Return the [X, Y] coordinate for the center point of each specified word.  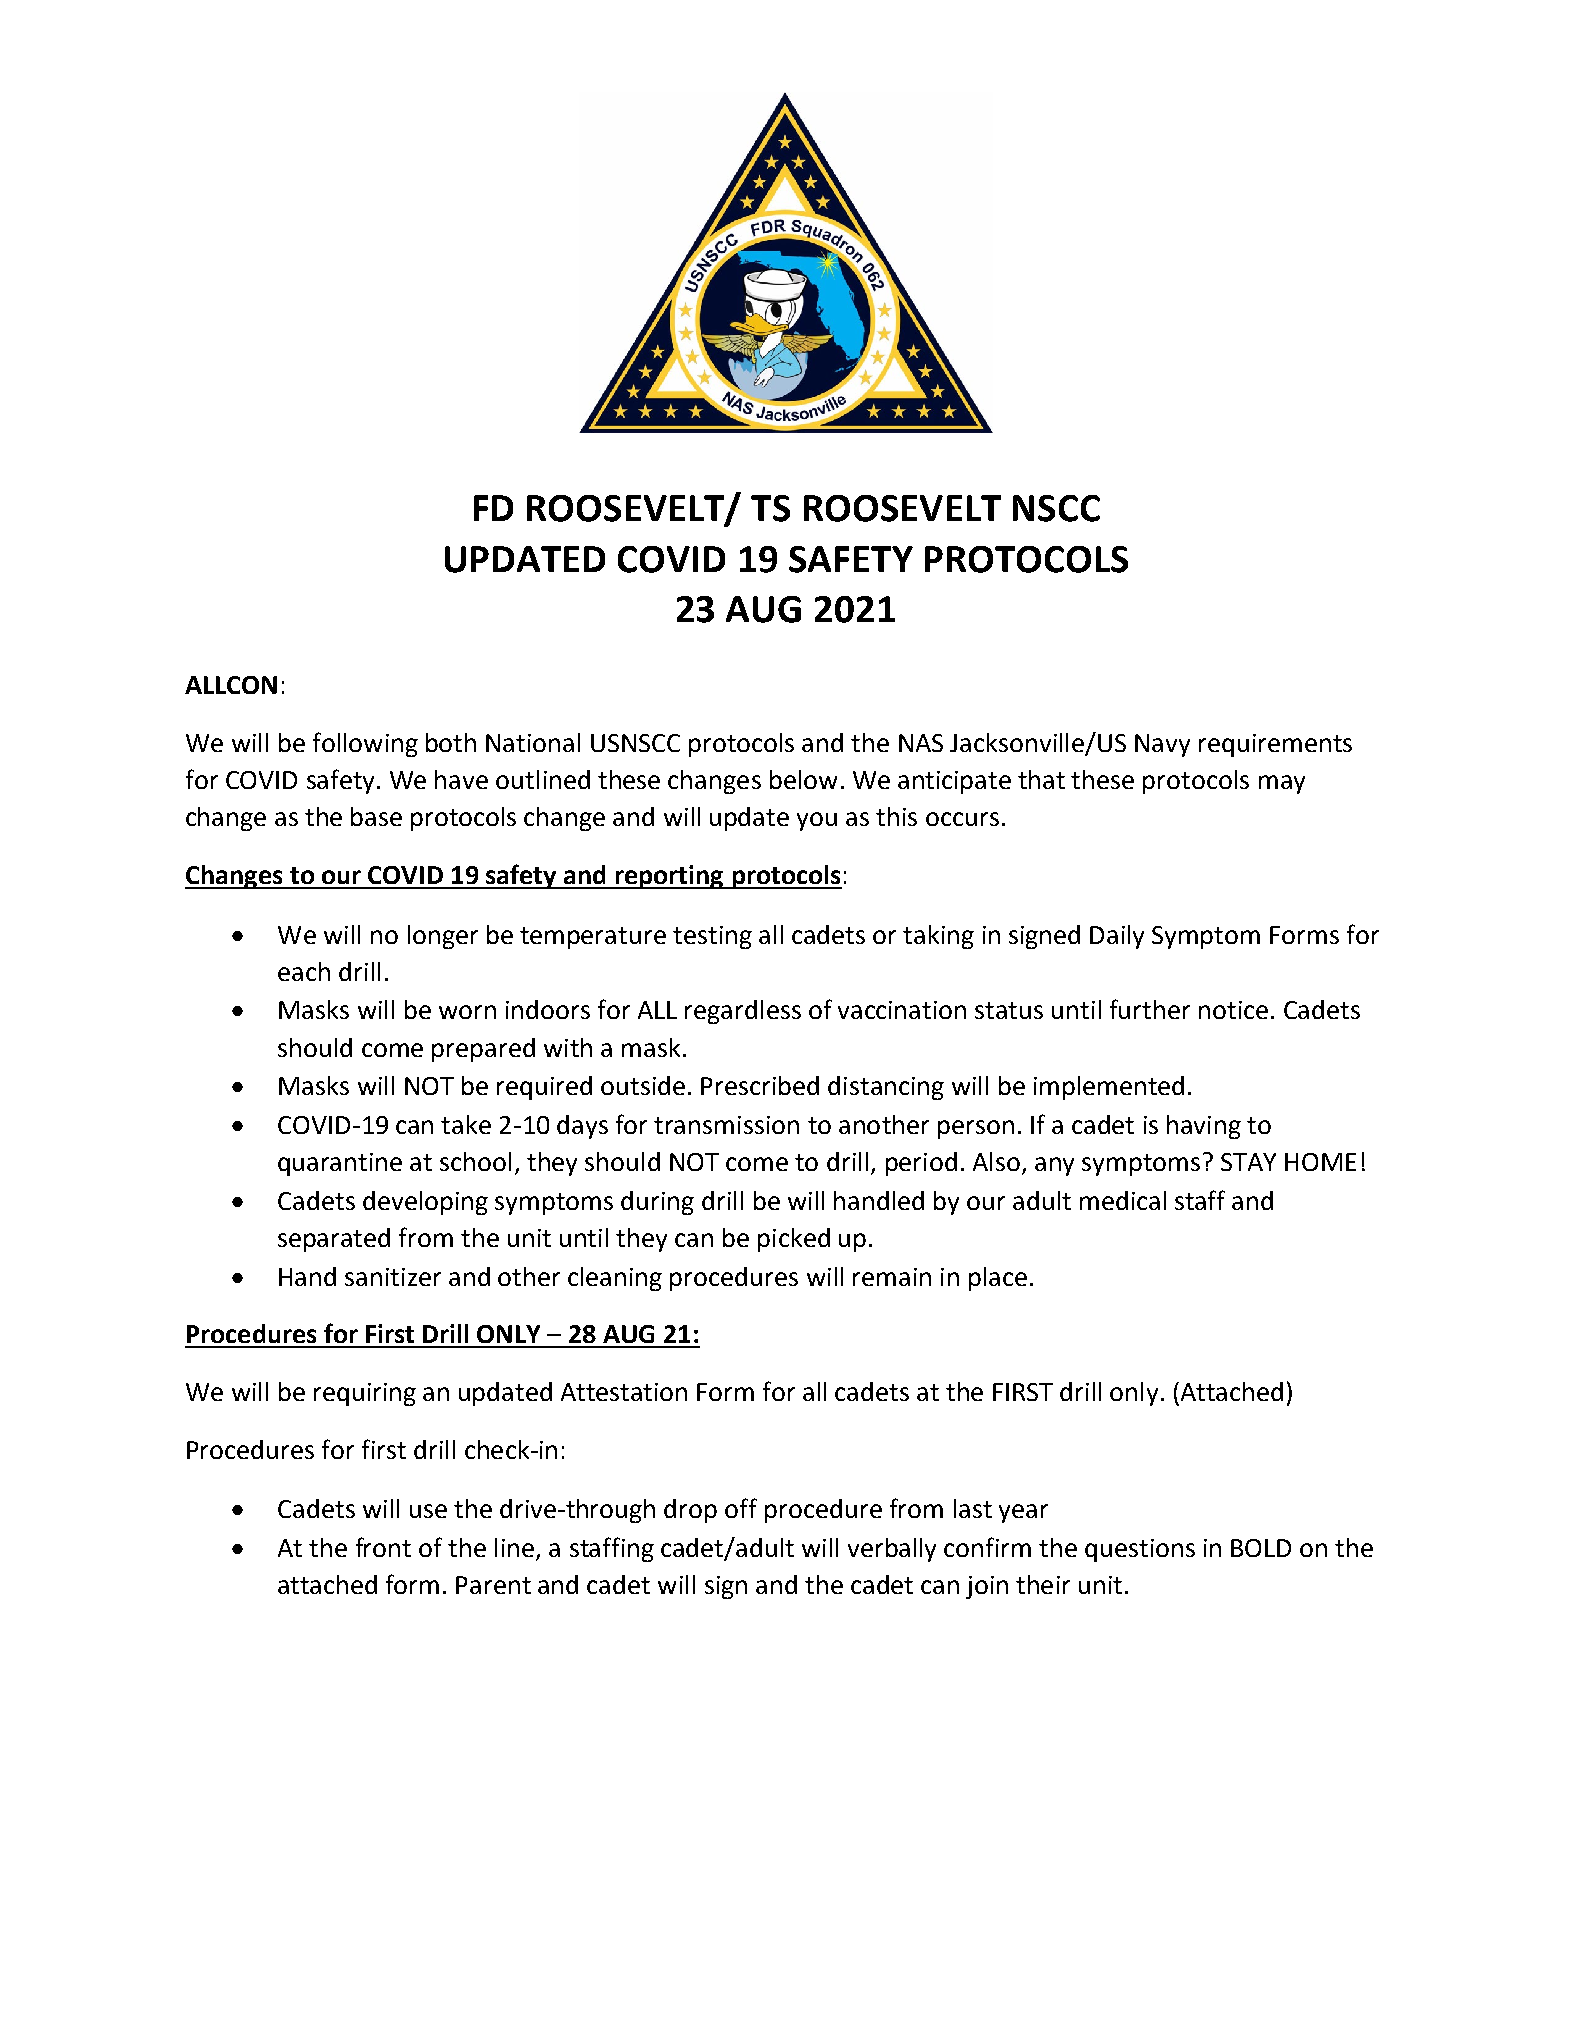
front [383, 1547]
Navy [1162, 745]
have [461, 779]
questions [1140, 1550]
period [921, 1164]
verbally [892, 1550]
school [475, 1161]
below [803, 779]
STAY [1248, 1162]
